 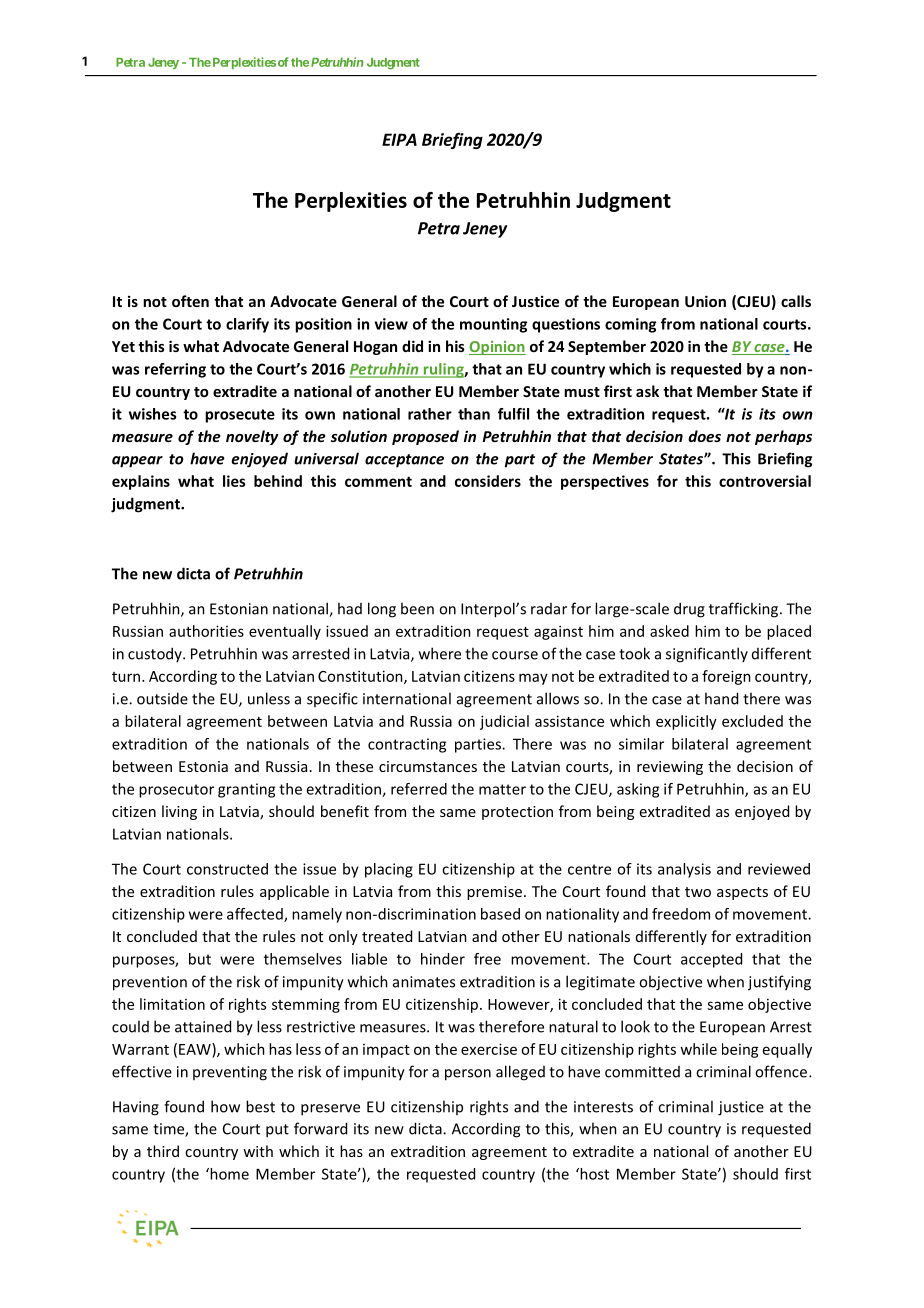 What do you see at coordinates (163, 1151) in the screenshot?
I see `third` at bounding box center [163, 1151].
